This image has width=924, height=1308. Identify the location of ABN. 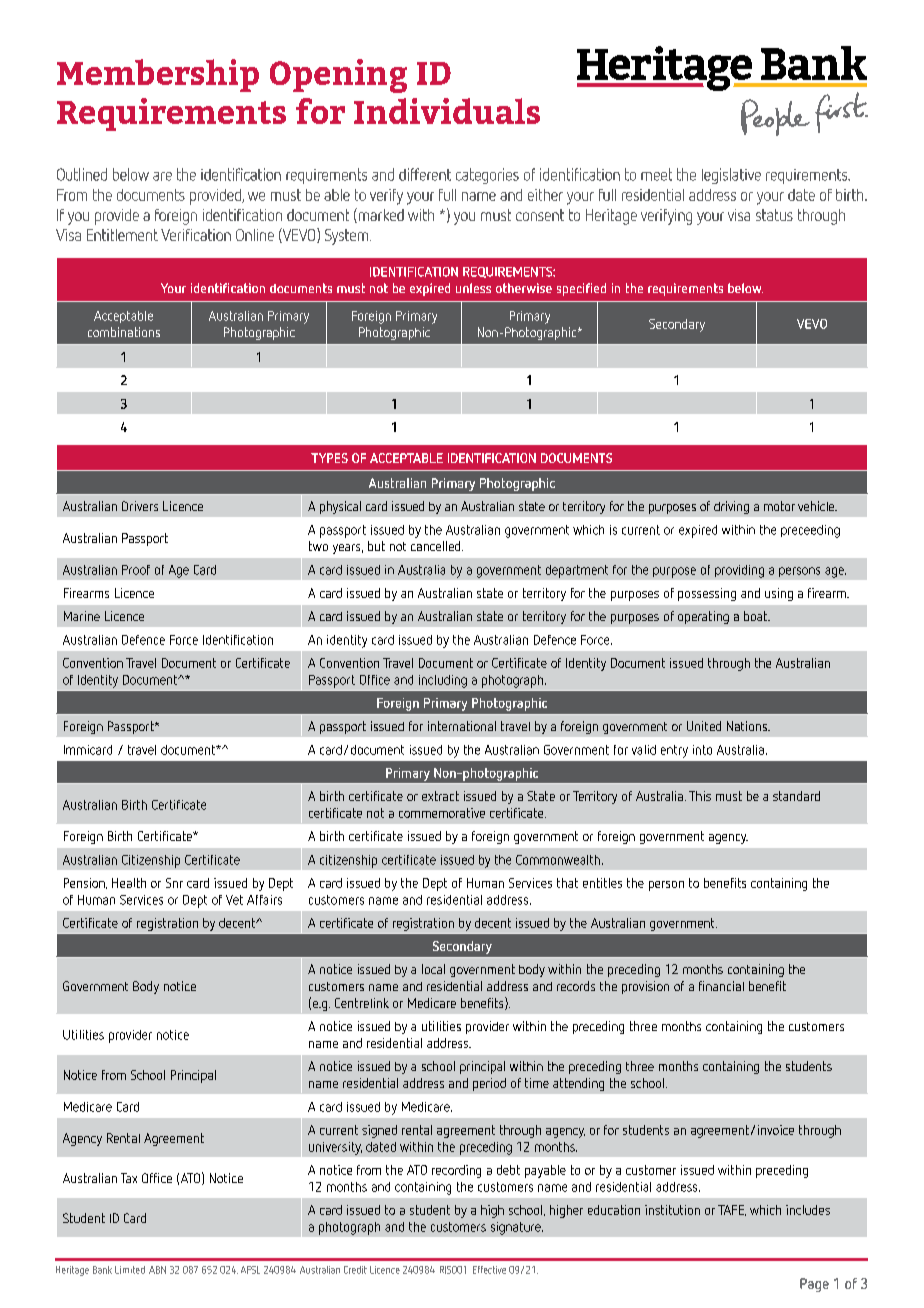
(157, 1270).
